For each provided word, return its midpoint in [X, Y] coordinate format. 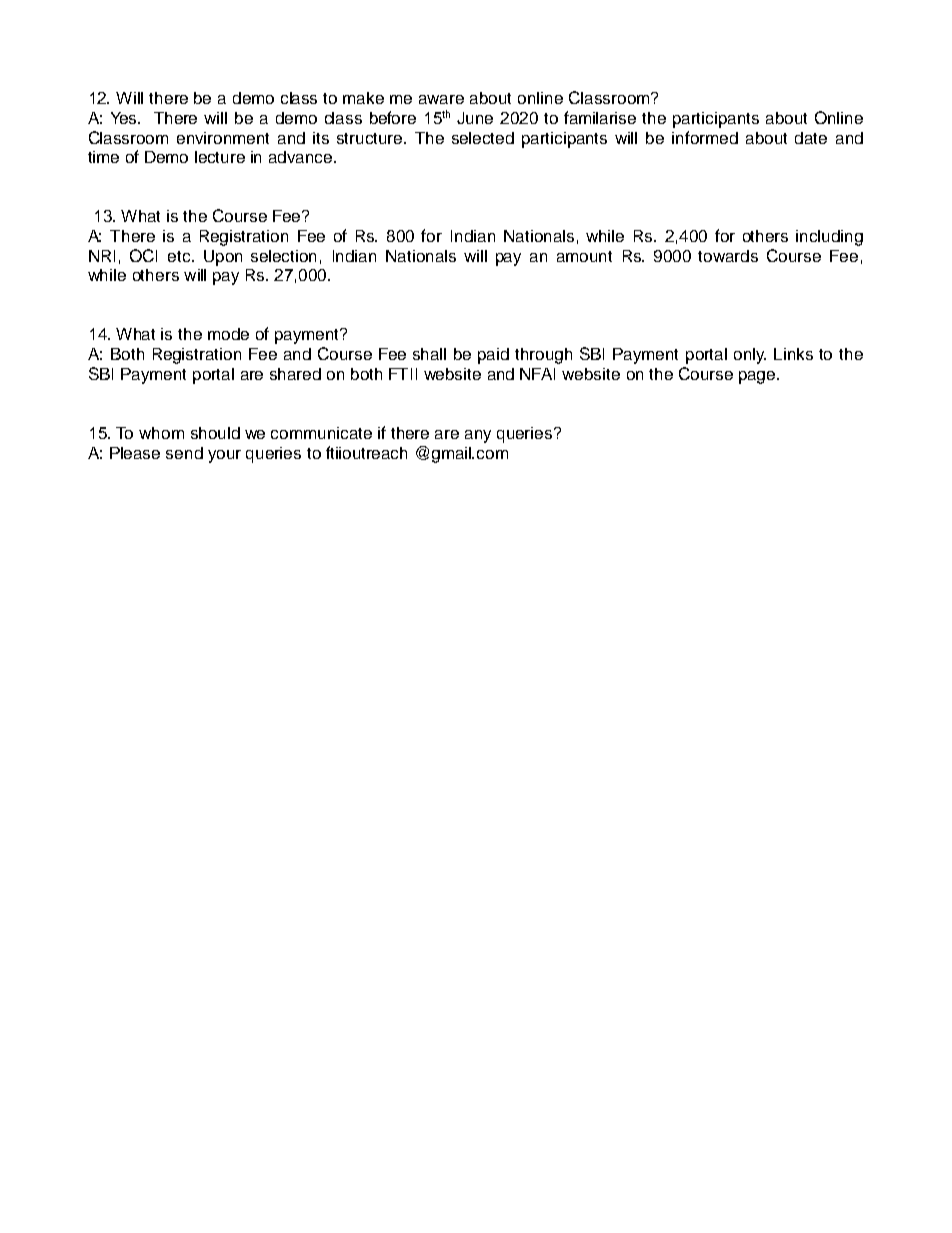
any [478, 436]
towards [728, 256]
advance [302, 157]
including [829, 238]
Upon [223, 258]
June [475, 118]
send [184, 453]
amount [584, 256]
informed [705, 137]
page [757, 377]
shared [295, 374]
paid [493, 356]
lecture [220, 157]
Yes [125, 118]
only [750, 356]
